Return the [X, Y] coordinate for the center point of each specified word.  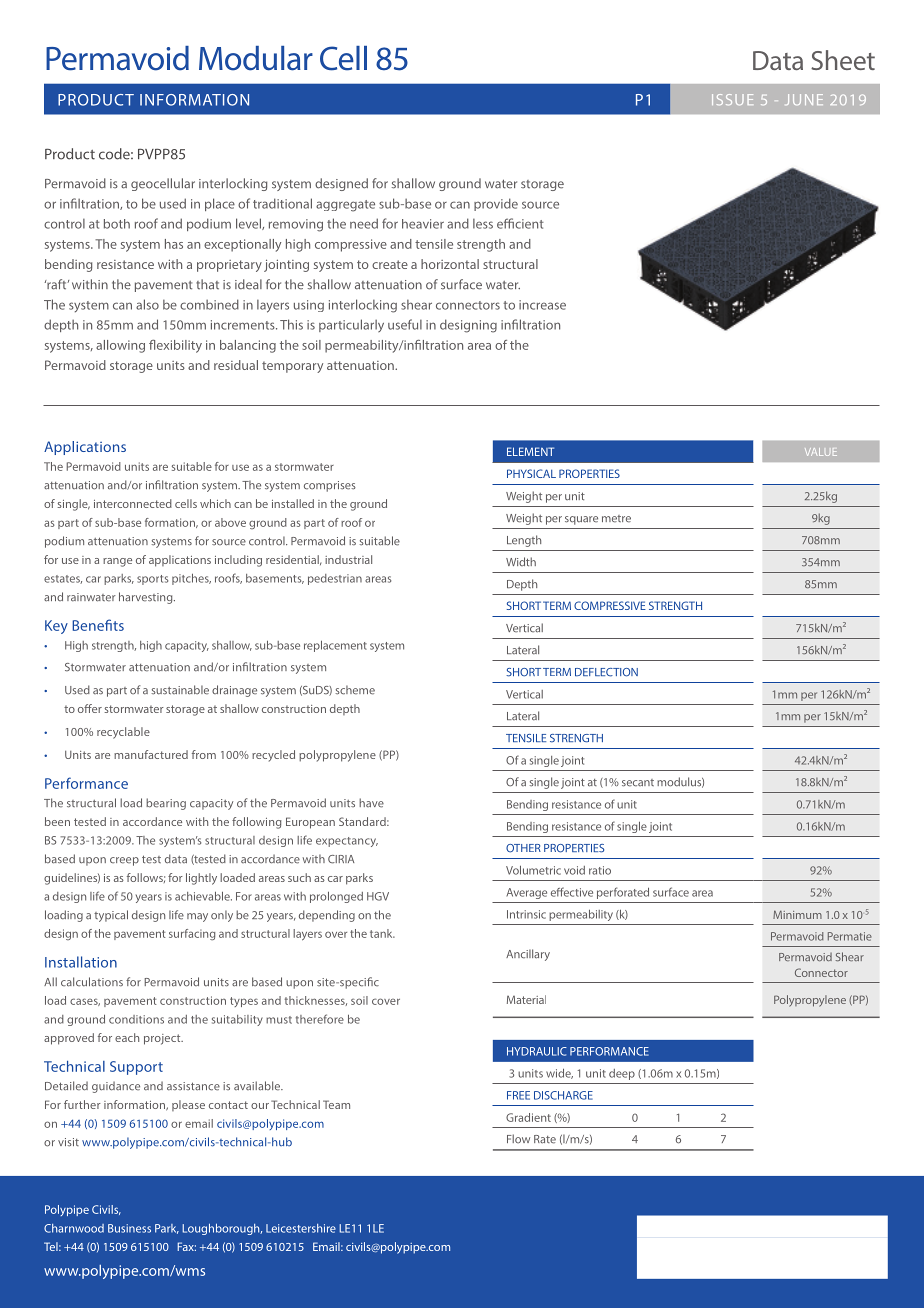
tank [382, 933]
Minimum [797, 914]
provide [496, 204]
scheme [355, 690]
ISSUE [732, 99]
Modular [256, 58]
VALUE [821, 452]
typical [111, 916]
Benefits [98, 625]
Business [129, 1228]
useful [405, 324]
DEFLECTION [606, 672]
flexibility [175, 346]
